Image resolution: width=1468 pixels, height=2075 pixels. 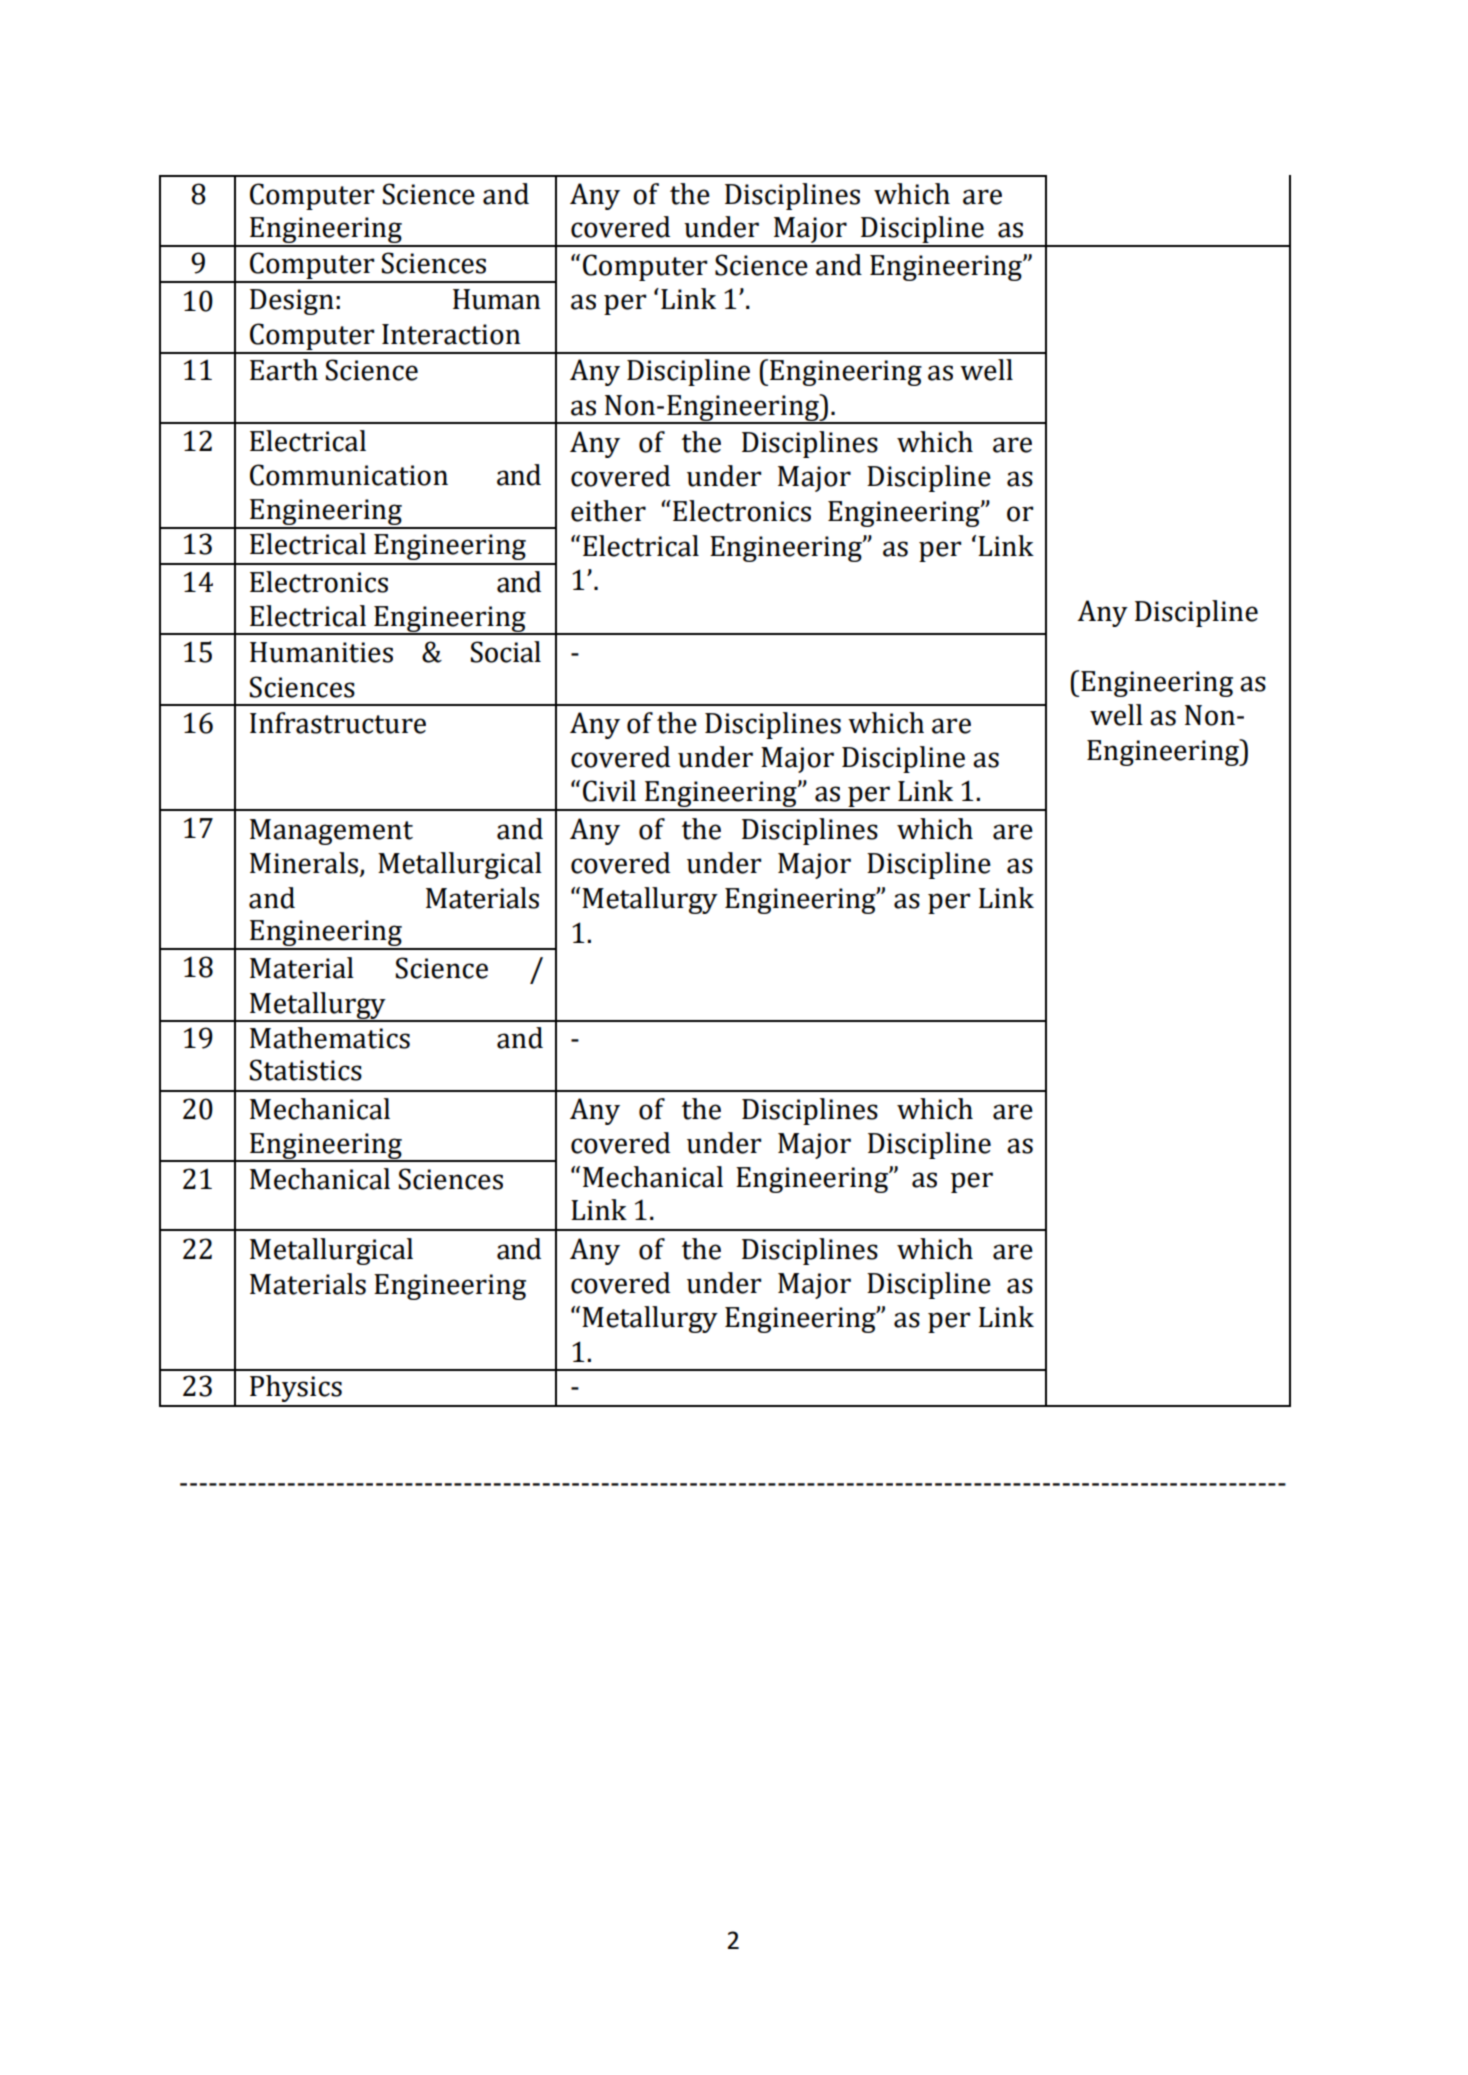 I want to click on either, so click(x=608, y=511).
